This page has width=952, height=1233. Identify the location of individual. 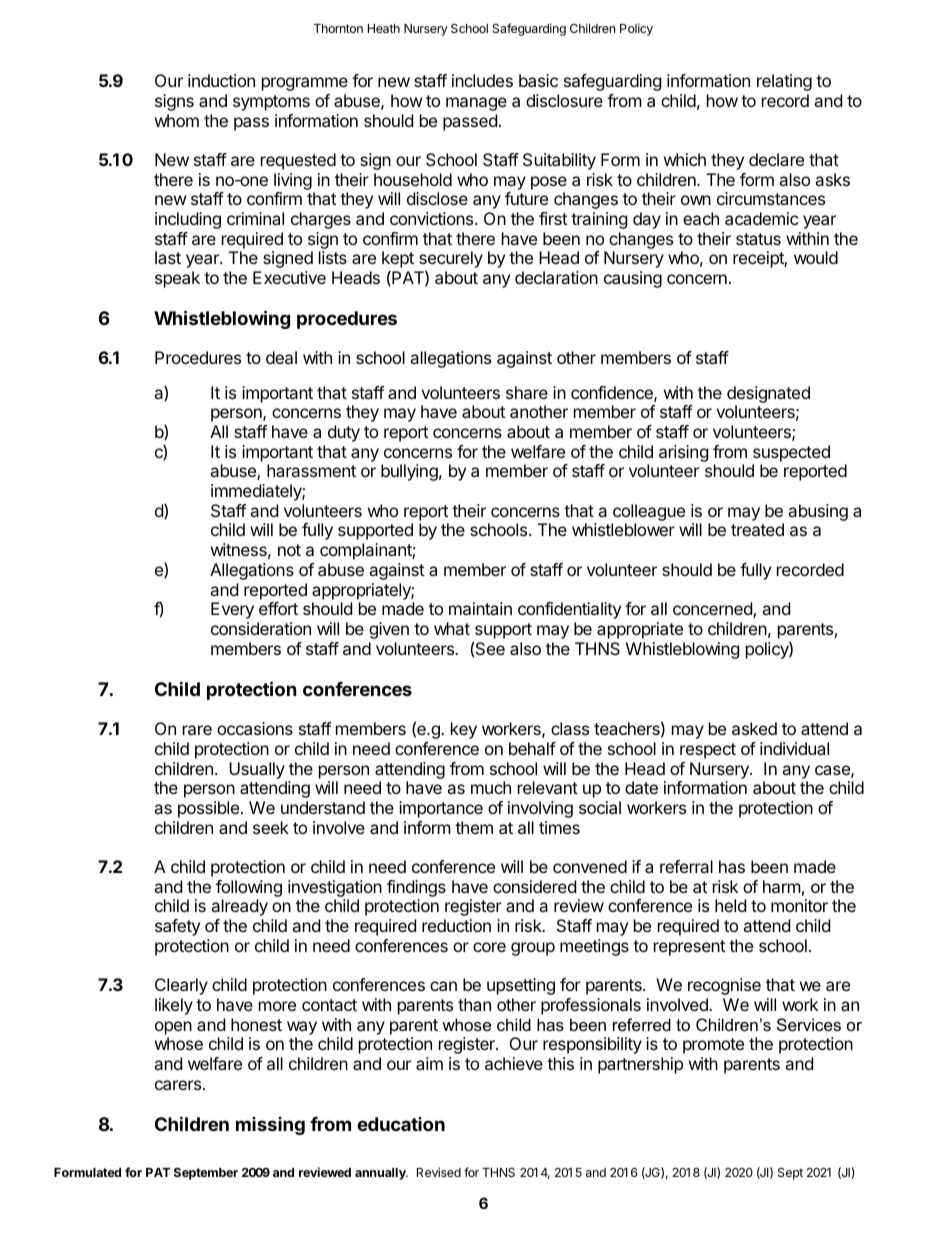
(794, 748).
